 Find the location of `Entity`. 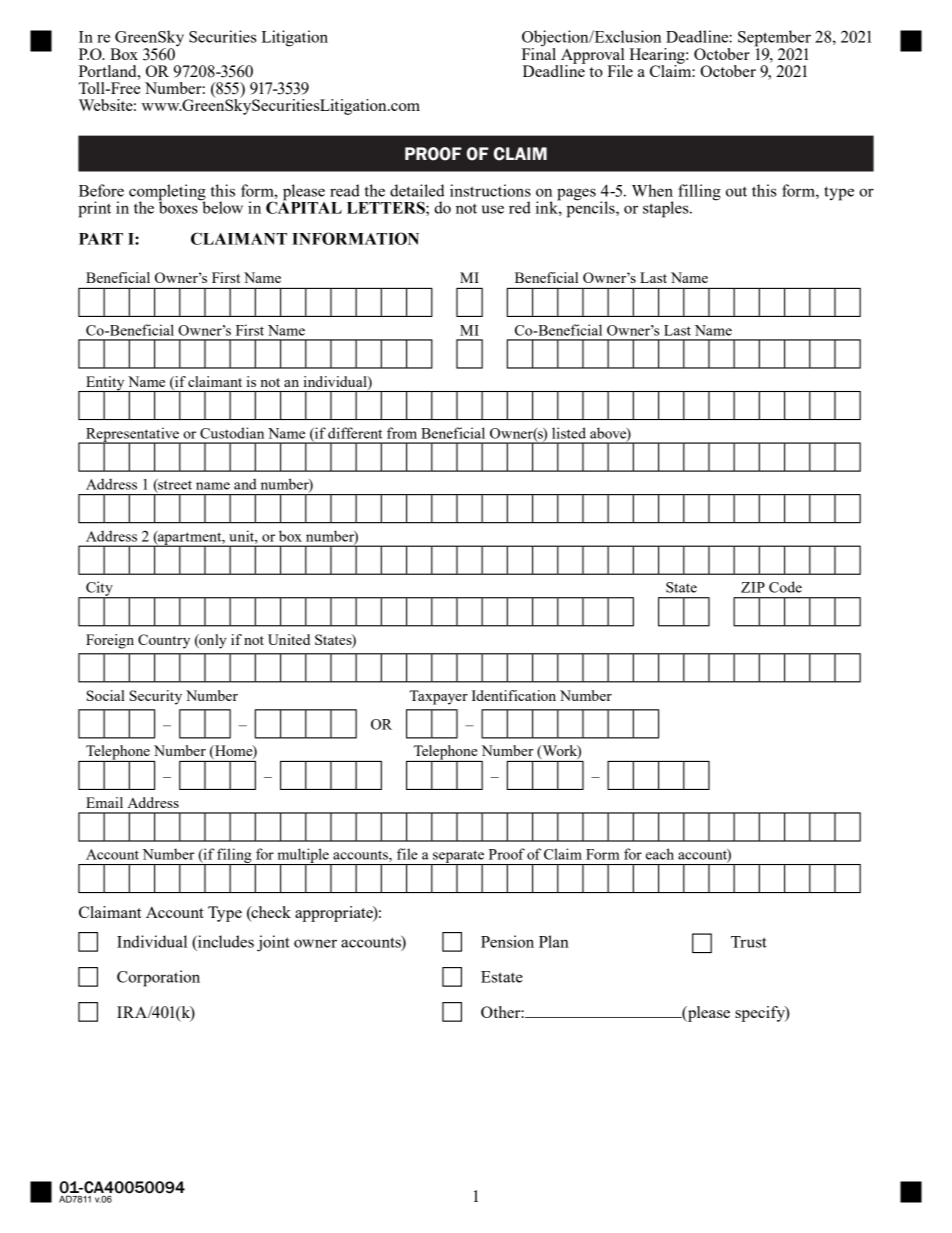

Entity is located at coordinates (105, 384).
